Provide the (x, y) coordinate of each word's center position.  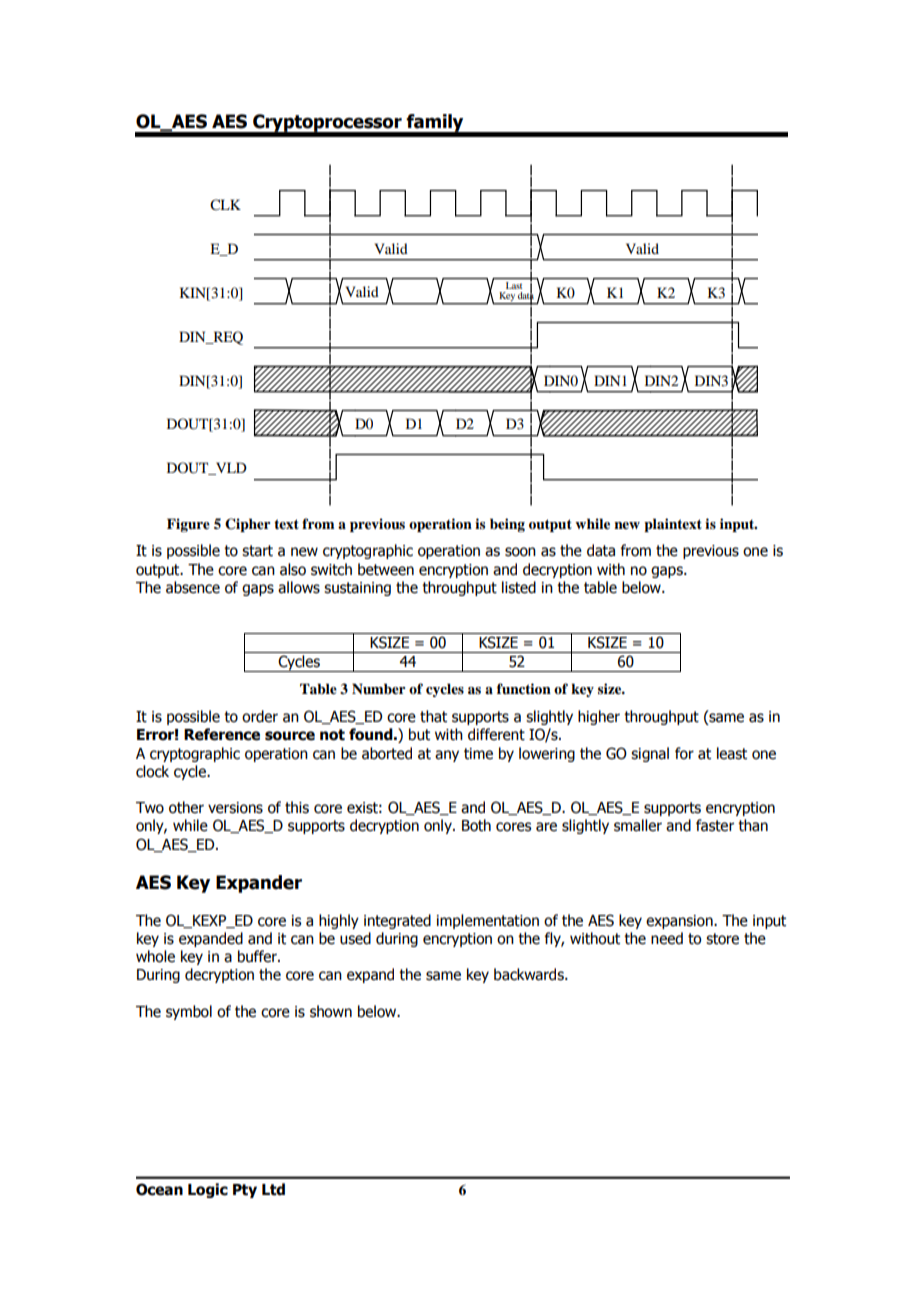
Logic (208, 1190)
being (507, 525)
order (260, 716)
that (433, 716)
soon (520, 552)
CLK (225, 204)
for (684, 753)
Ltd (273, 1189)
